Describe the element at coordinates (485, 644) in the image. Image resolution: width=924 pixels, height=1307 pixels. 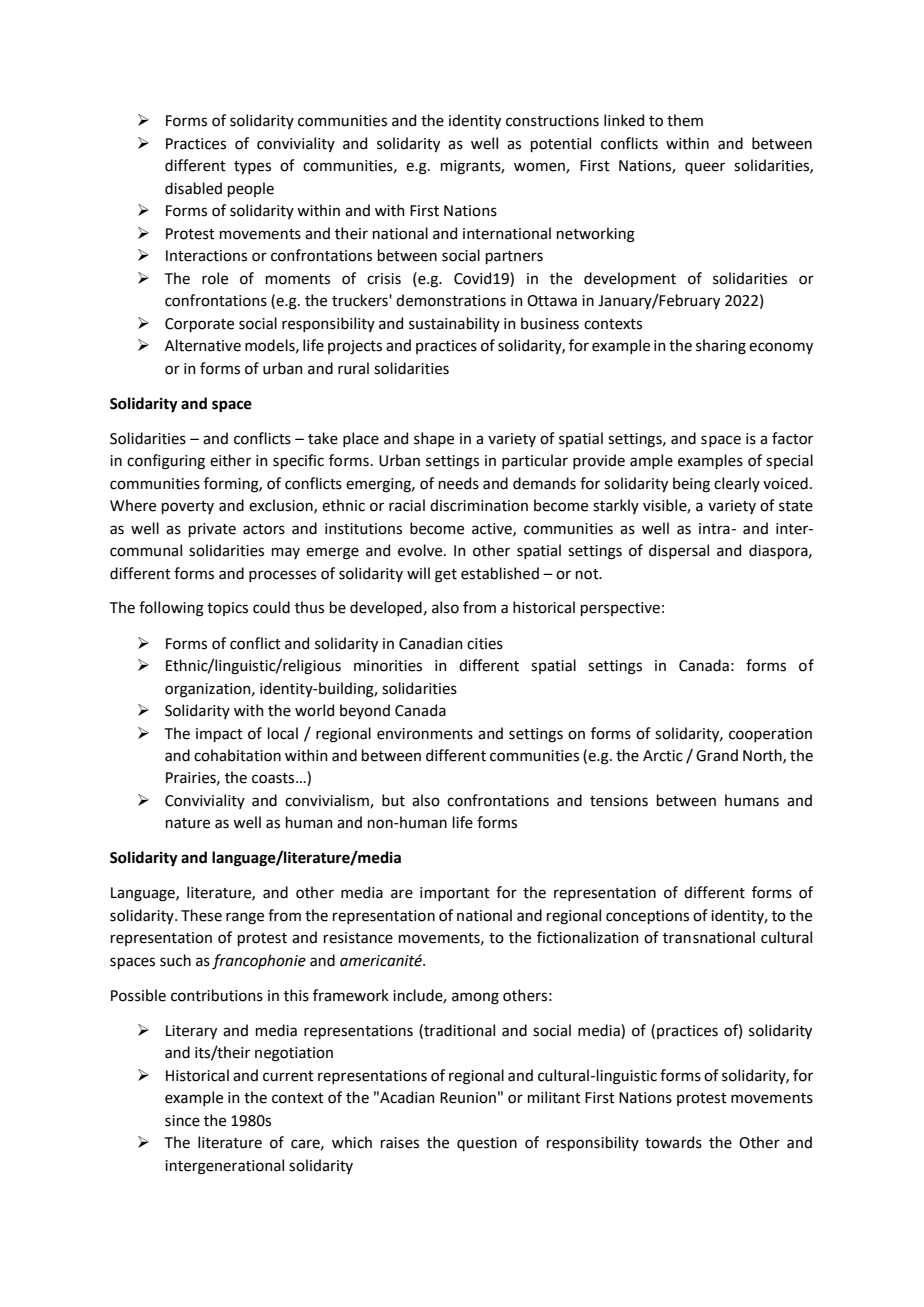
I see `cities` at that location.
